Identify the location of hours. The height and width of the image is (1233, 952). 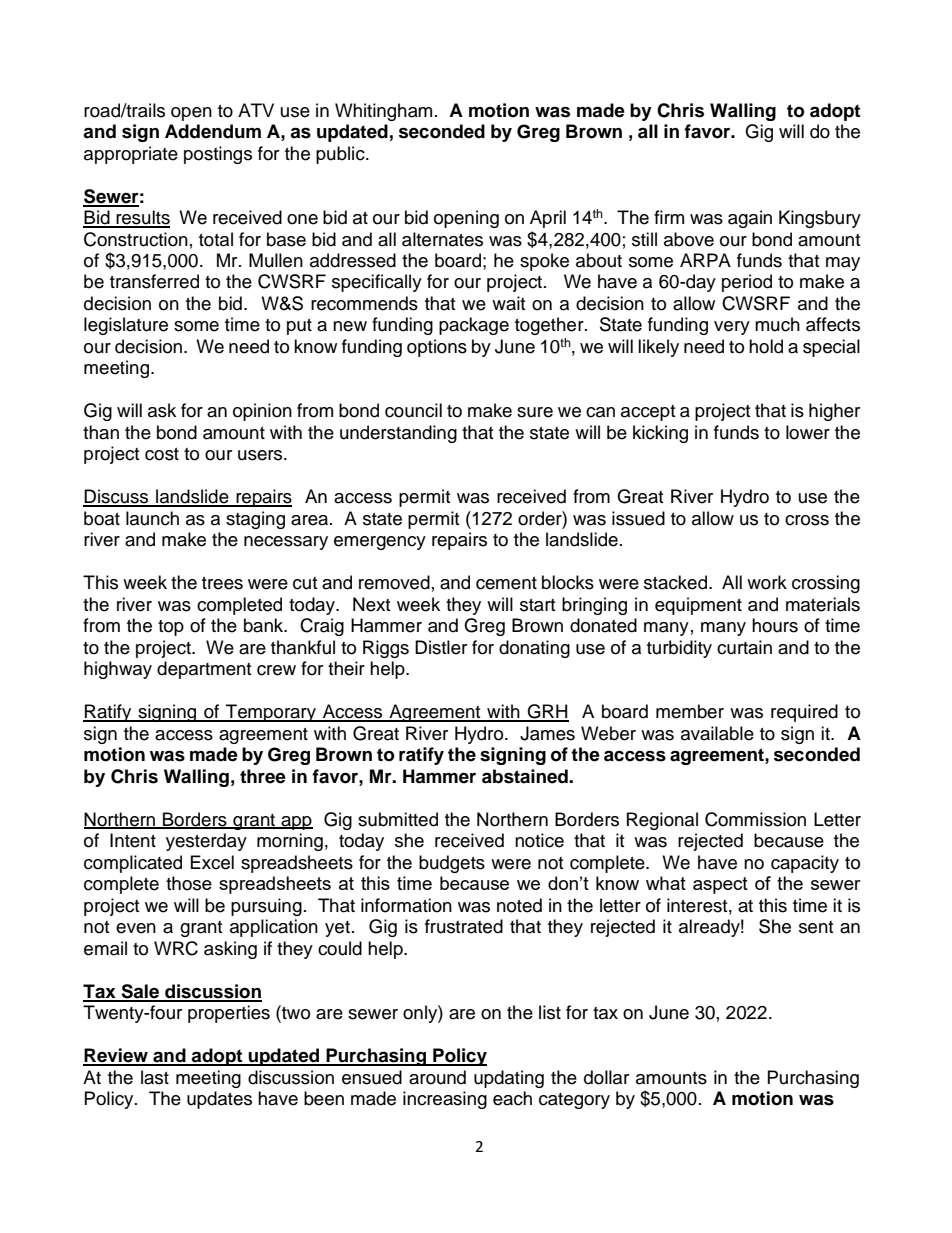
(775, 625).
